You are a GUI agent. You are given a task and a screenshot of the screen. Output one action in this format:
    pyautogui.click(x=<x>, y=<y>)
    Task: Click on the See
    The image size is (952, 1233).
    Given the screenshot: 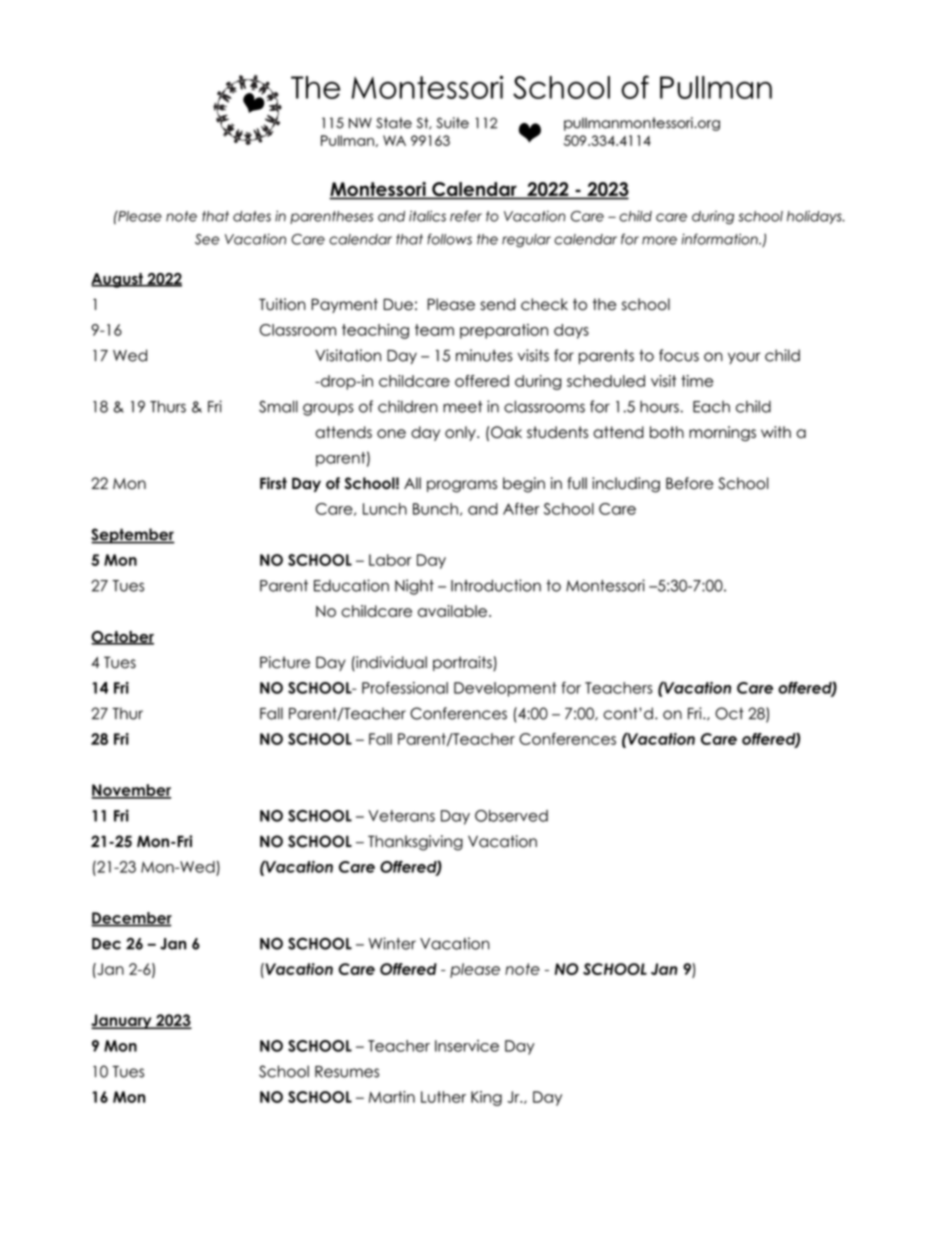 What is the action you would take?
    pyautogui.click(x=207, y=239)
